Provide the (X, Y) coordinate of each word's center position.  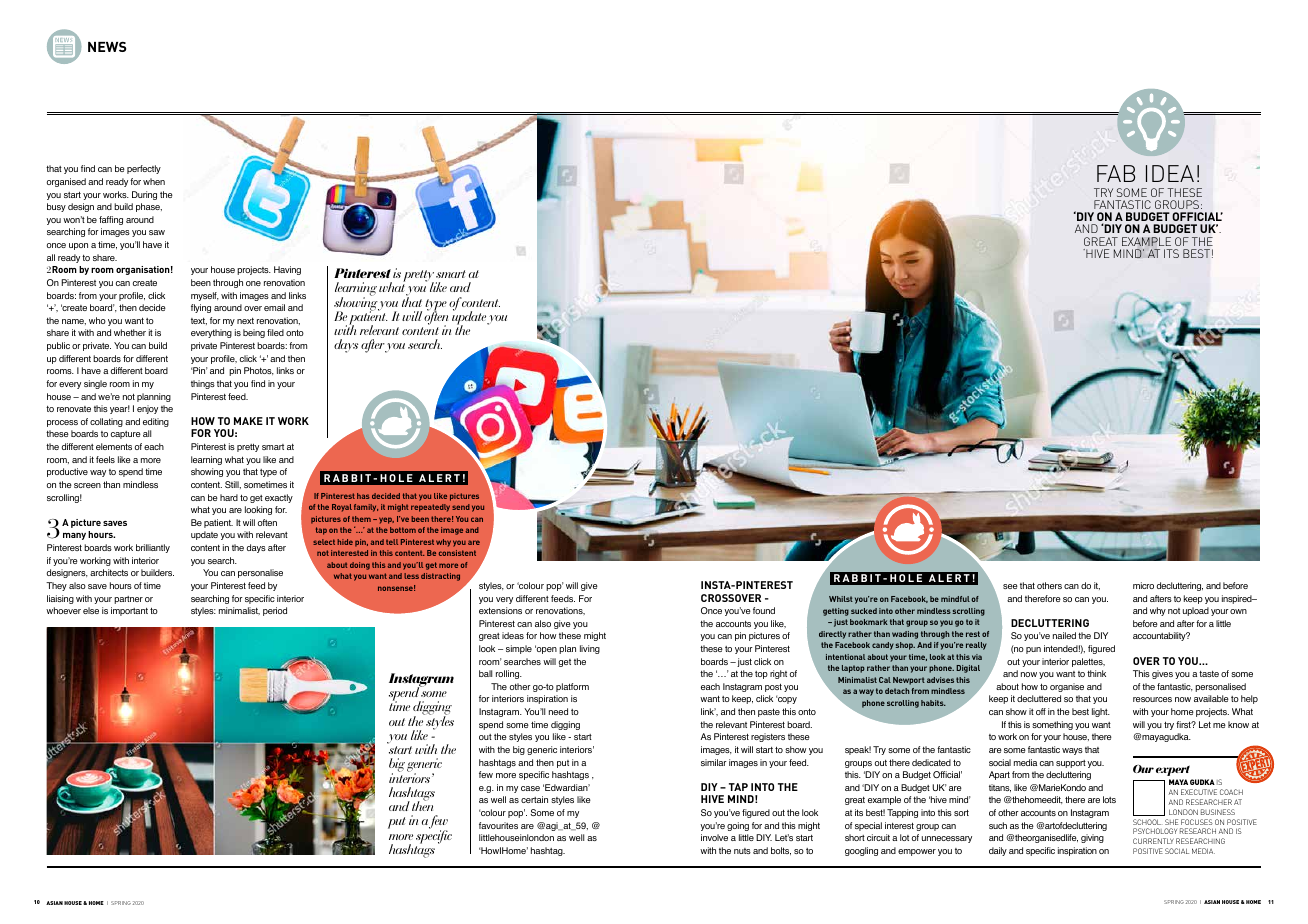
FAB (1116, 173)
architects (109, 572)
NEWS (107, 47)
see (1010, 586)
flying (201, 308)
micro (1143, 585)
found (764, 610)
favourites (498, 825)
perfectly (144, 169)
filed (275, 332)
